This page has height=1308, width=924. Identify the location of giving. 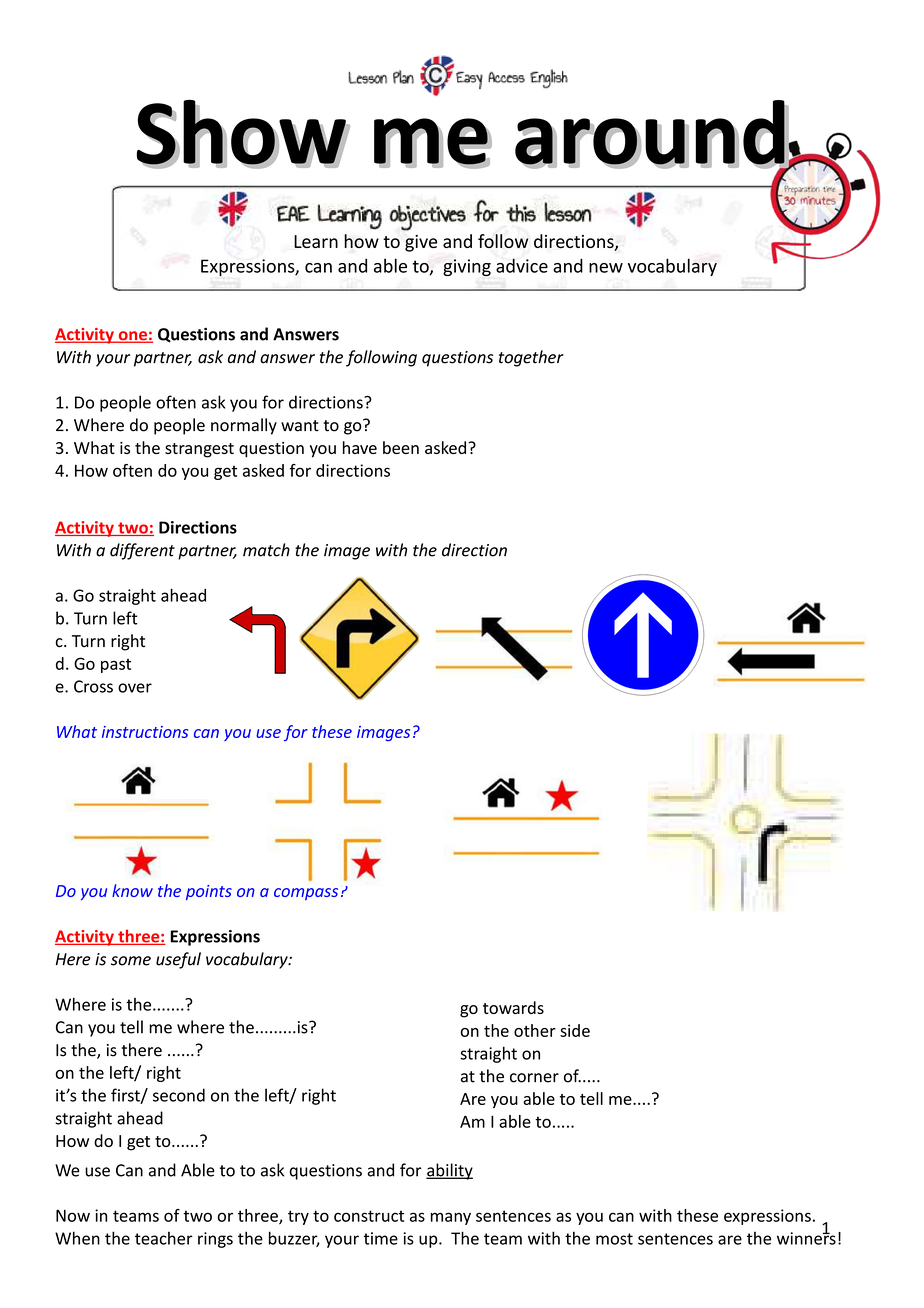
(467, 267).
